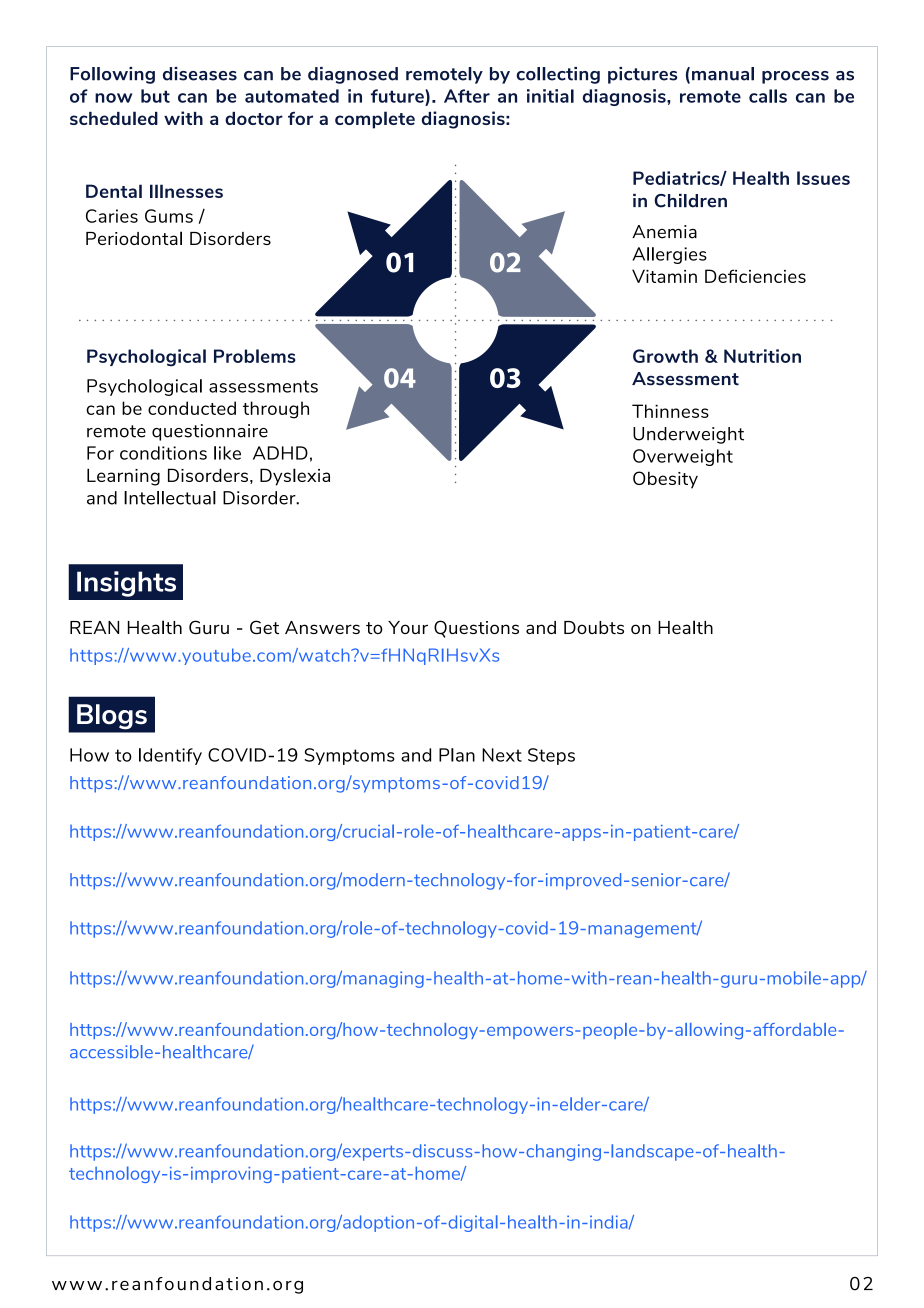 This image has height=1308, width=924. Describe the element at coordinates (170, 756) in the image. I see `Identify` at that location.
